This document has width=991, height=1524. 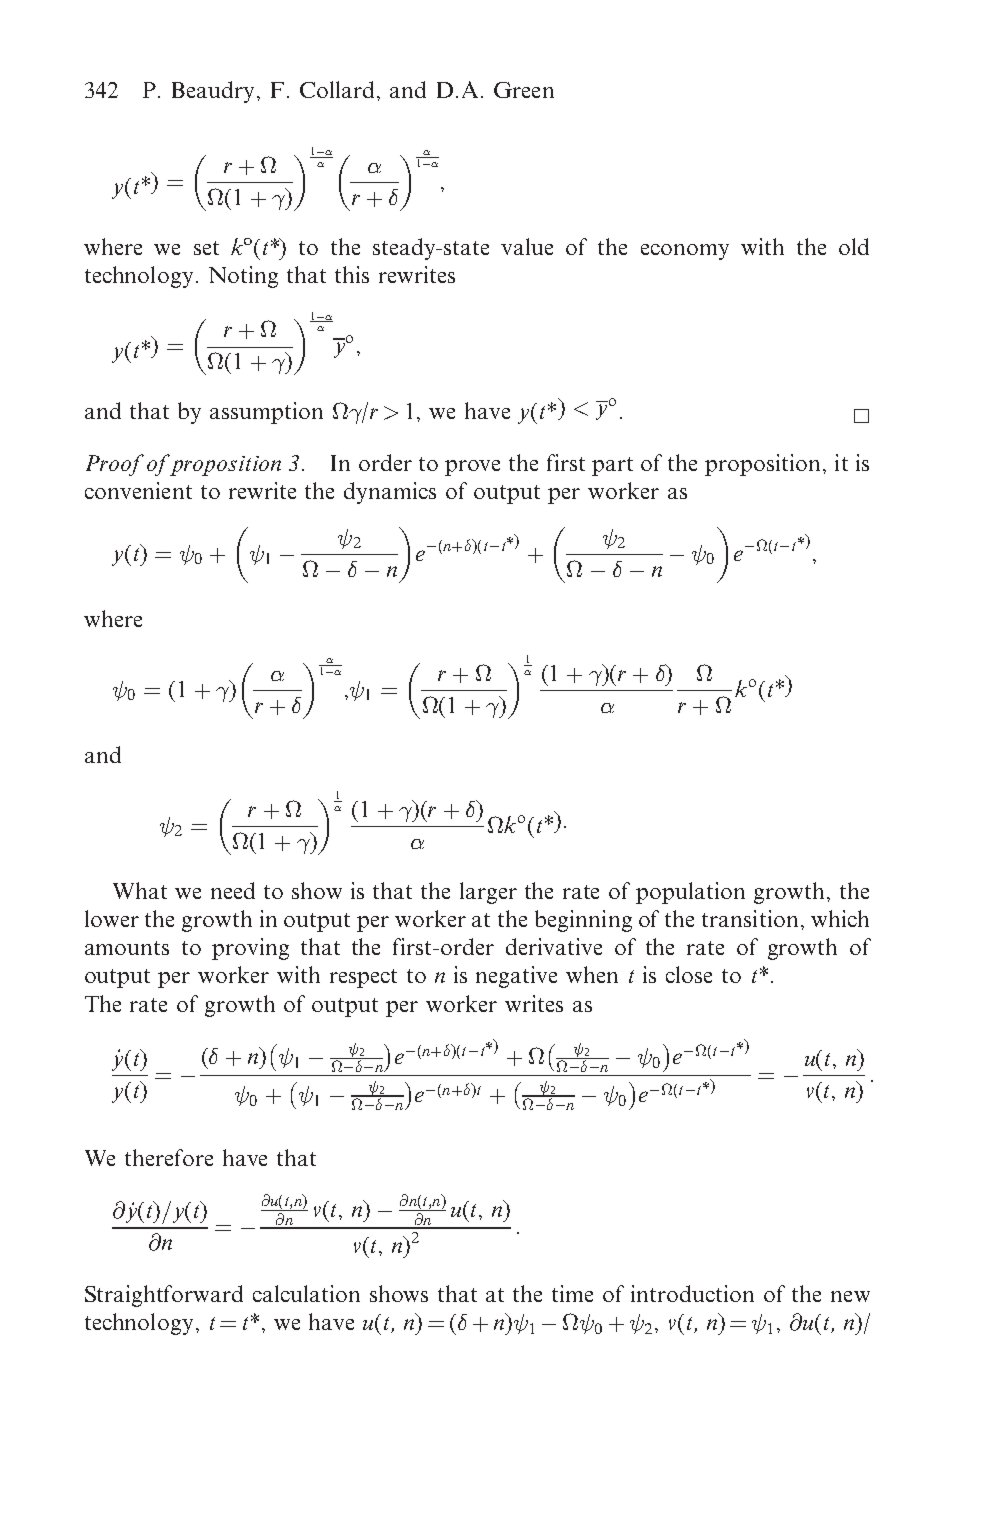 I want to click on Green, so click(x=524, y=90).
